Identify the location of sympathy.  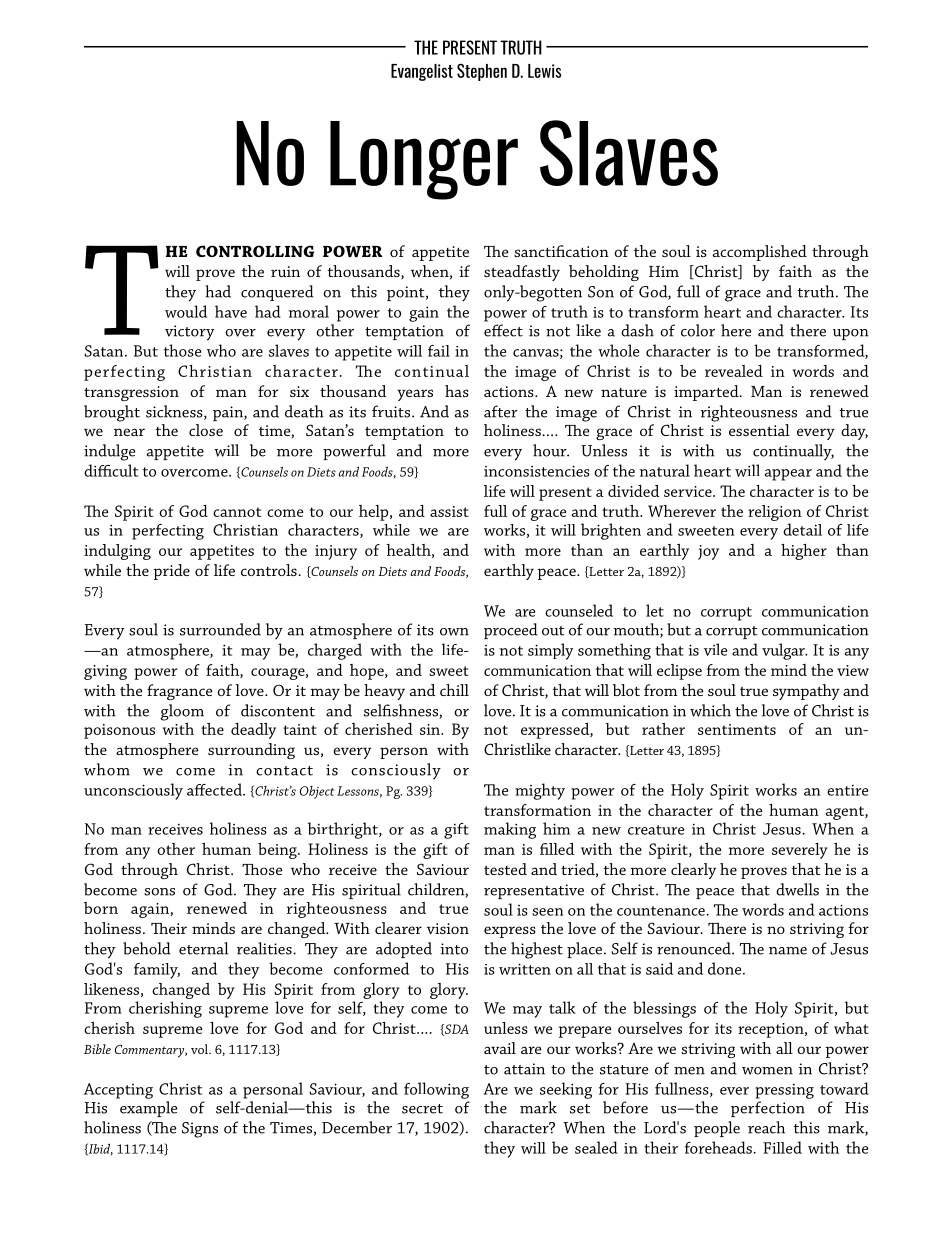
(806, 692).
